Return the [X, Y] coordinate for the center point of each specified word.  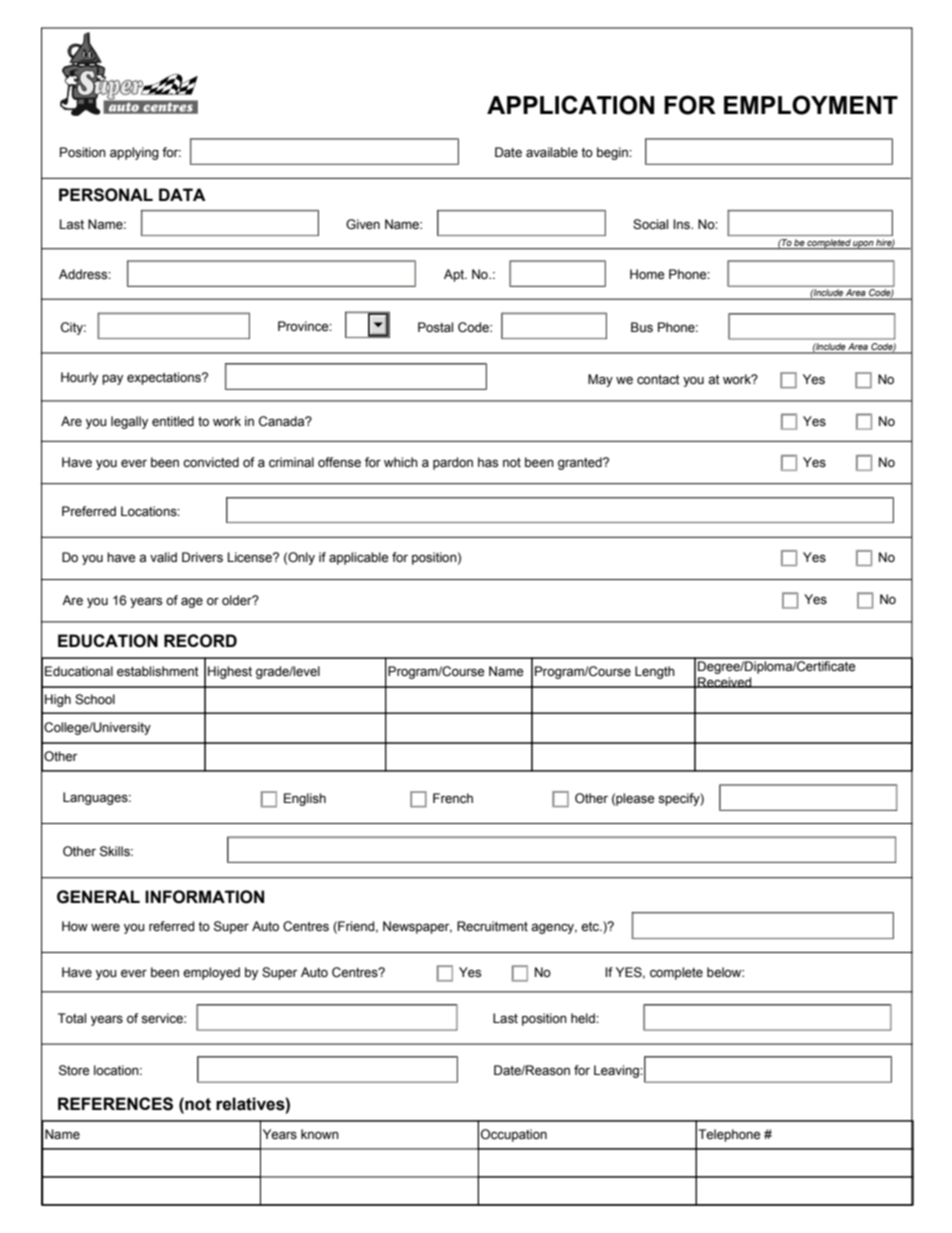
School [95, 699]
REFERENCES [115, 1104]
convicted [211, 462]
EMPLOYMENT [811, 105]
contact [658, 380]
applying [134, 153]
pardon [453, 463]
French [453, 798]
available [552, 152]
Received [725, 682]
